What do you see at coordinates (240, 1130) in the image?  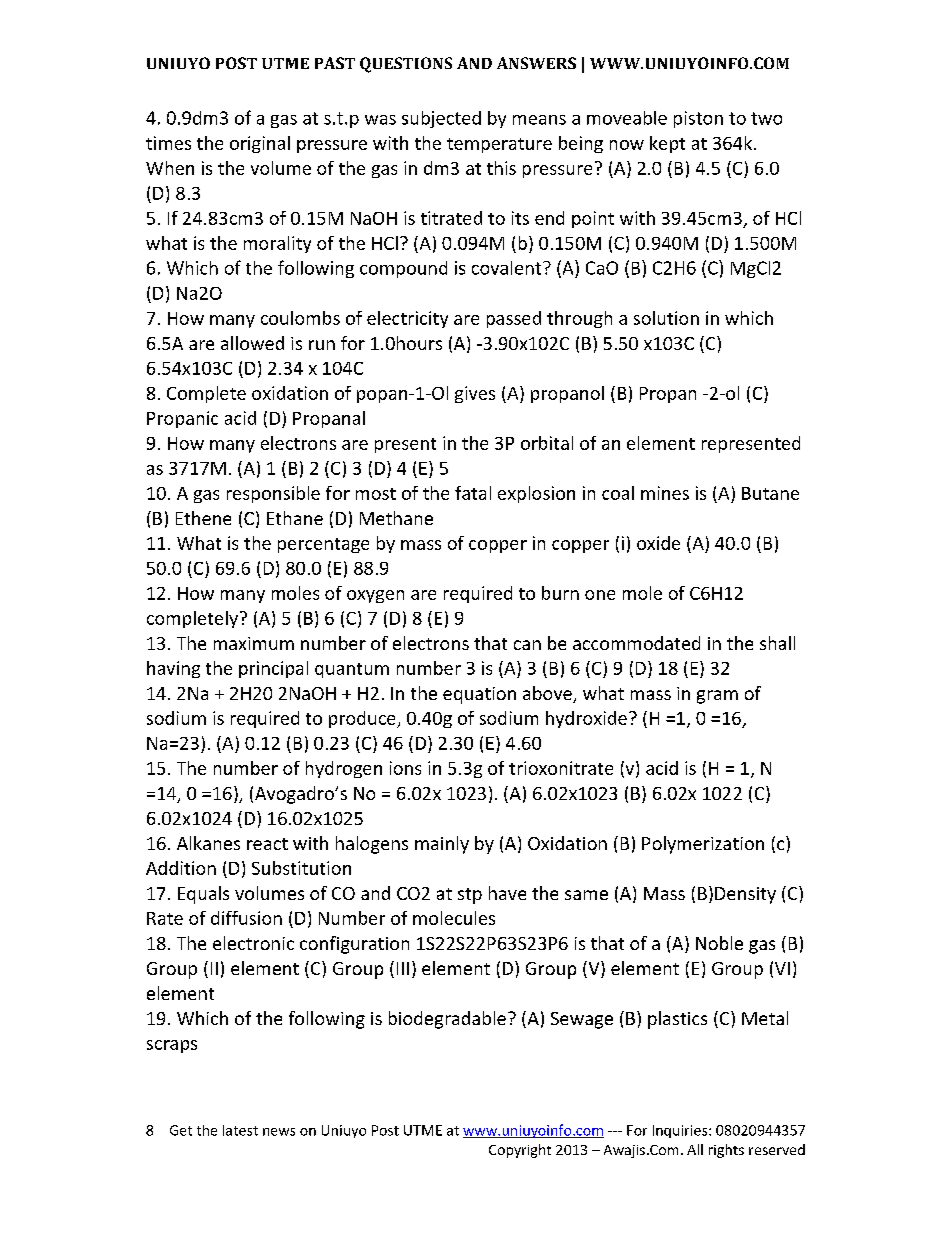 I see `latest` at bounding box center [240, 1130].
